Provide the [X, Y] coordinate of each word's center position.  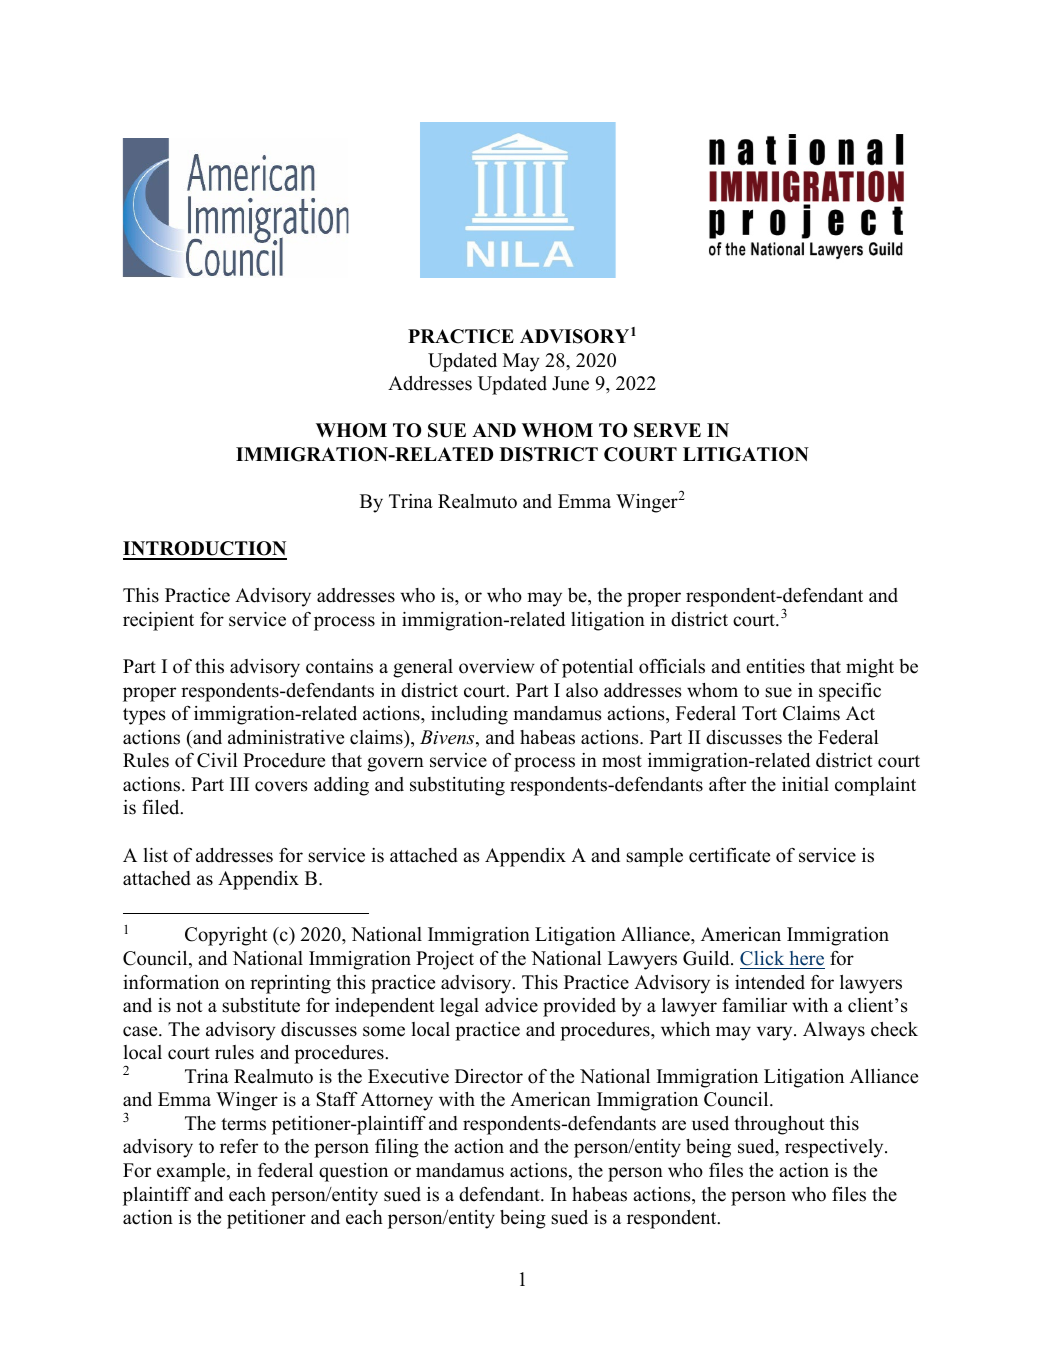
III [239, 784]
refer [239, 1146]
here [807, 958]
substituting [457, 786]
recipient [158, 621]
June [570, 383]
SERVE [667, 430]
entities [775, 666]
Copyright [226, 936]
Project [445, 960]
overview [497, 666]
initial [805, 784]
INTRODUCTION [205, 550]
